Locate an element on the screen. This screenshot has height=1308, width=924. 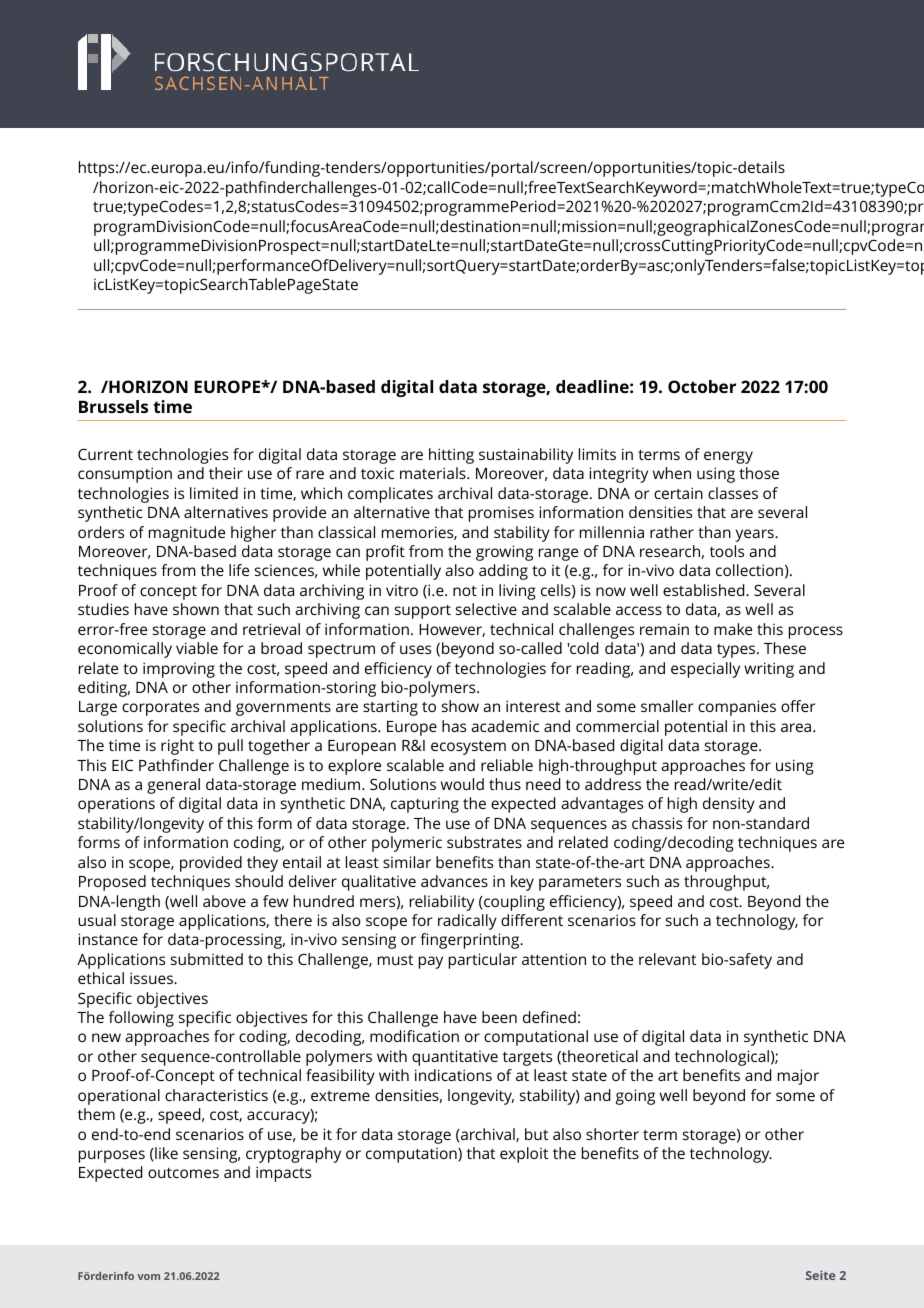
density is located at coordinates (729, 805).
